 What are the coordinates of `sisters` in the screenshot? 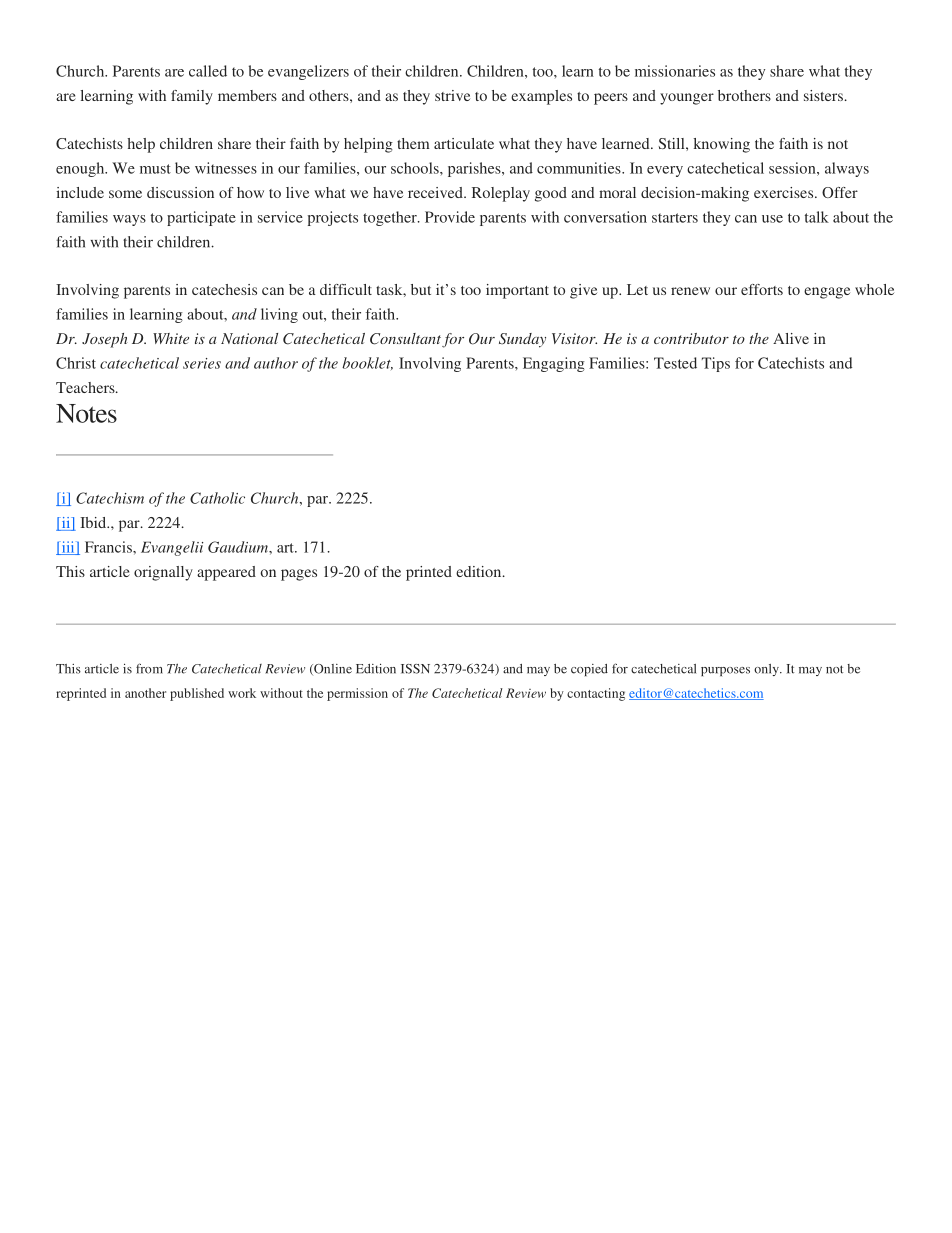 It's located at (824, 95).
